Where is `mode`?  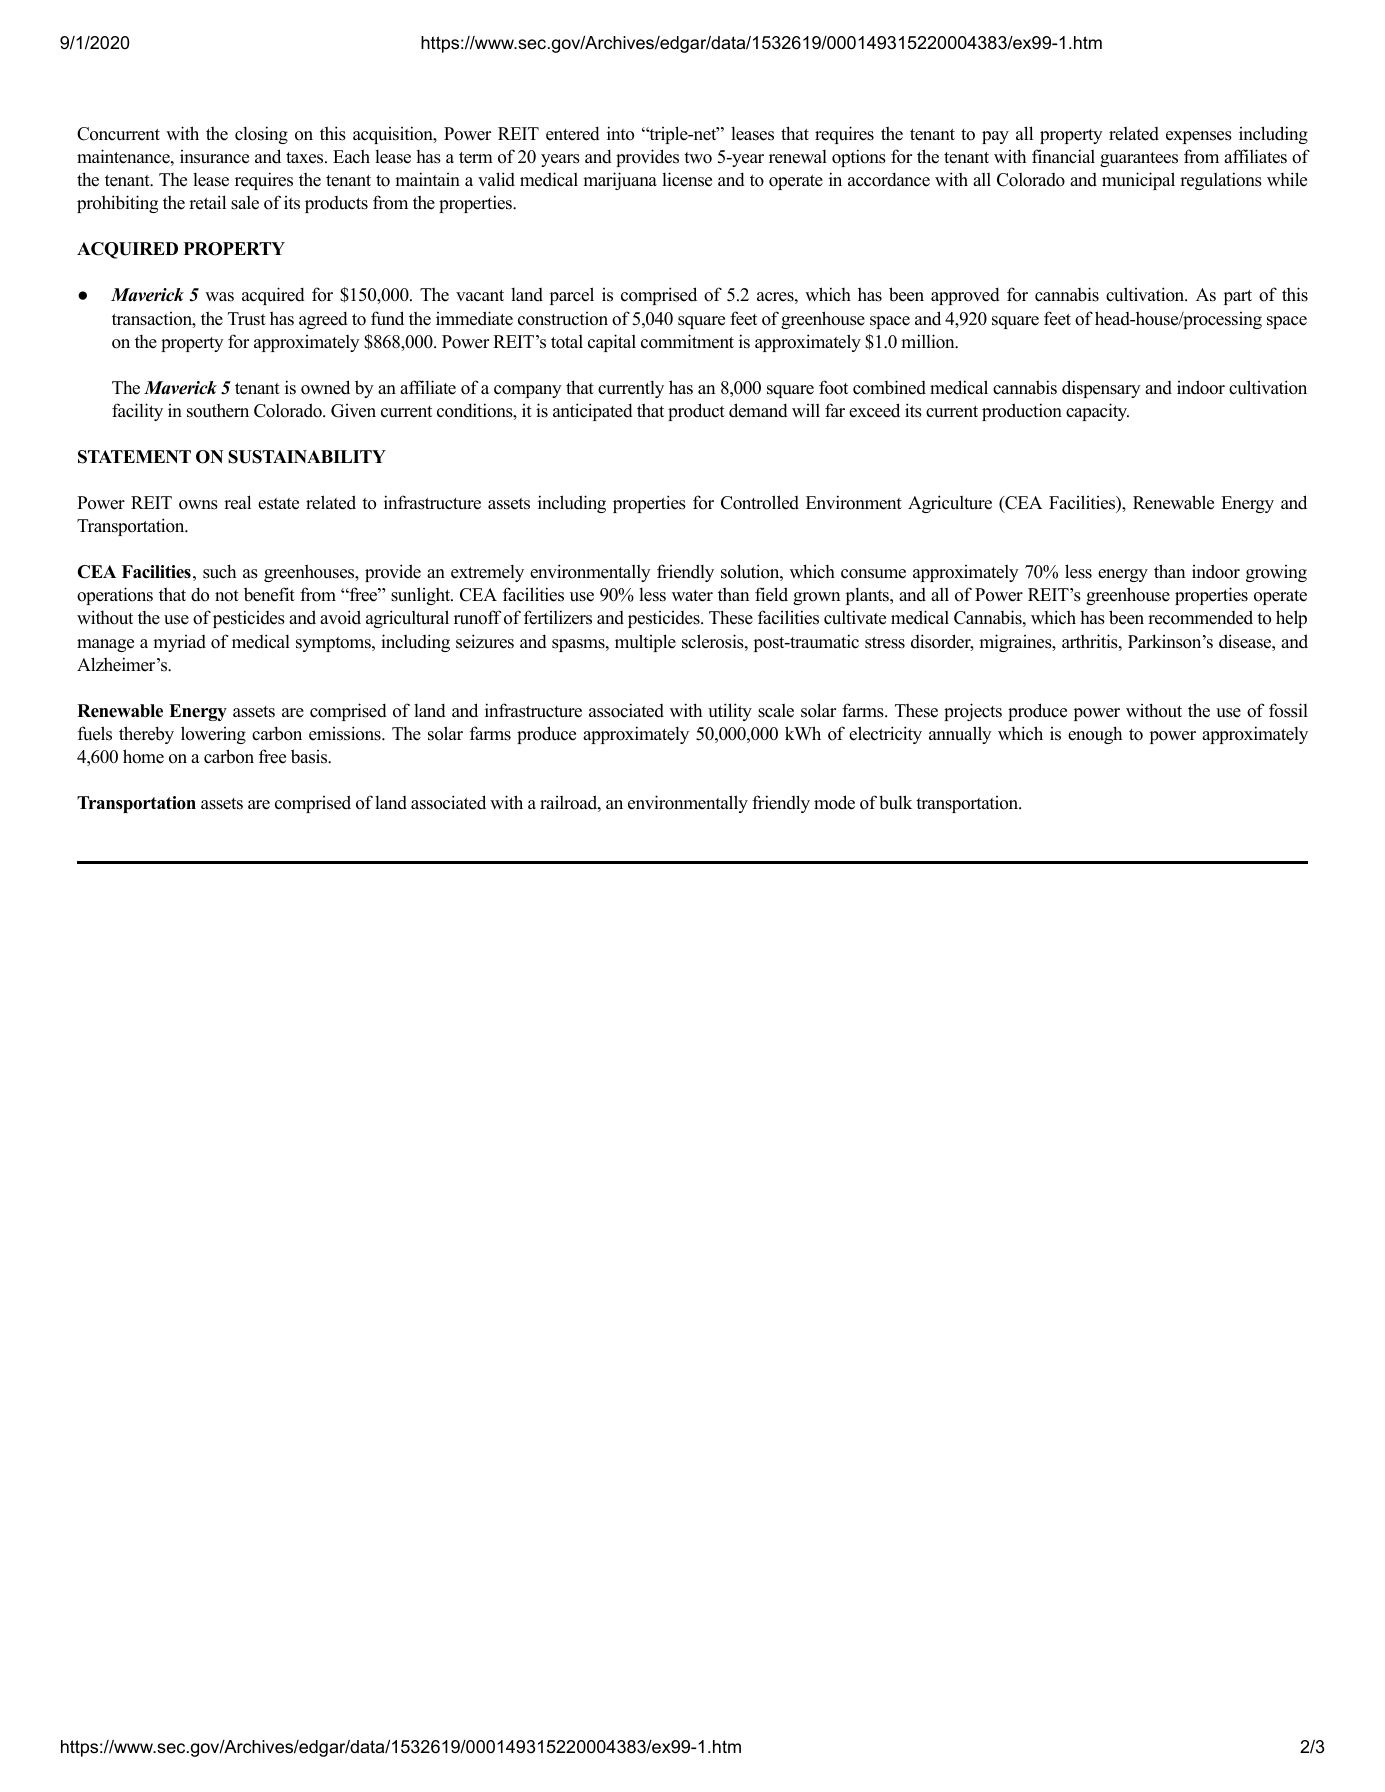 mode is located at coordinates (834, 802).
